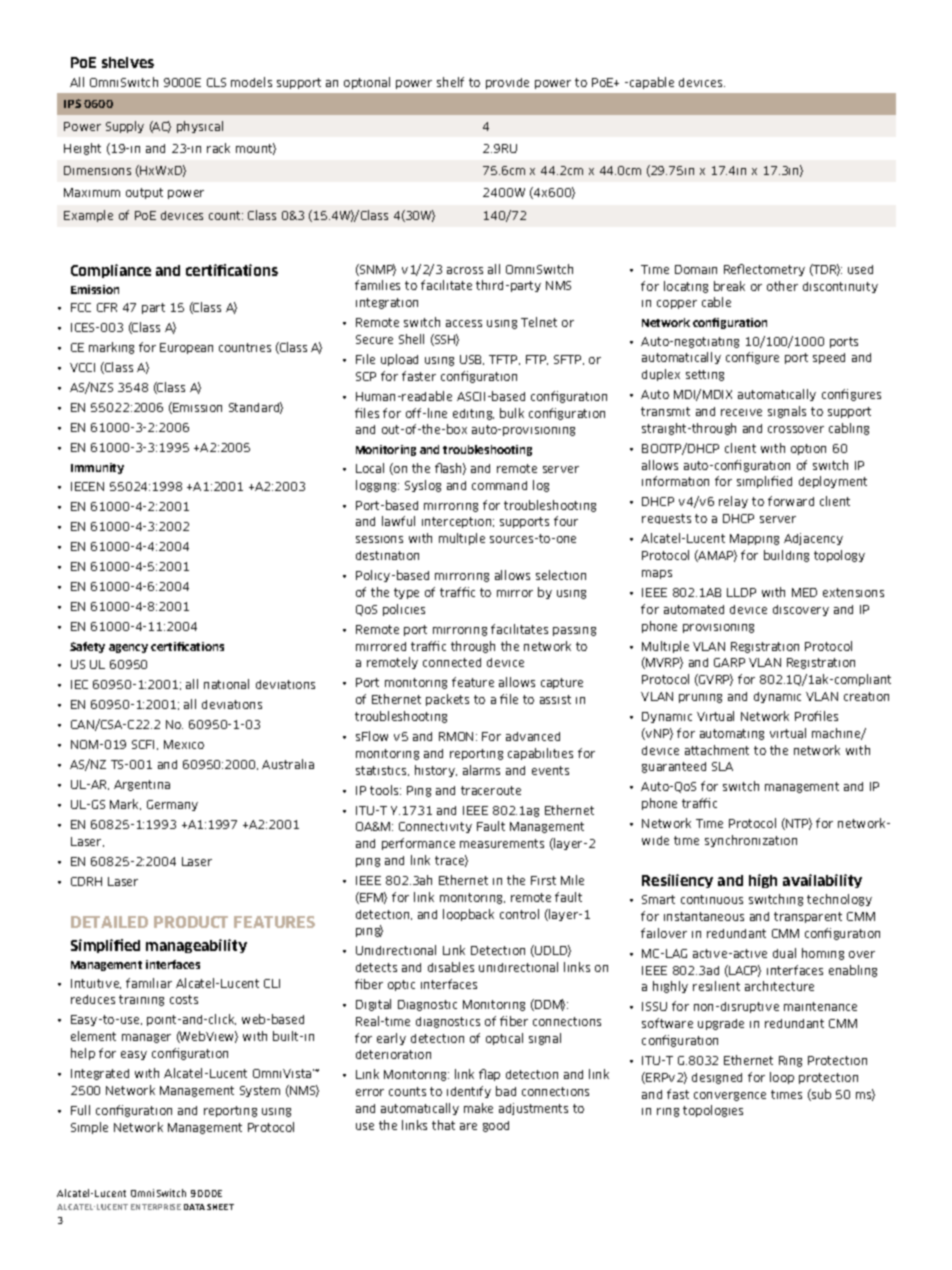 The width and height of the page is (952, 1270). I want to click on capable, so click(652, 83).
